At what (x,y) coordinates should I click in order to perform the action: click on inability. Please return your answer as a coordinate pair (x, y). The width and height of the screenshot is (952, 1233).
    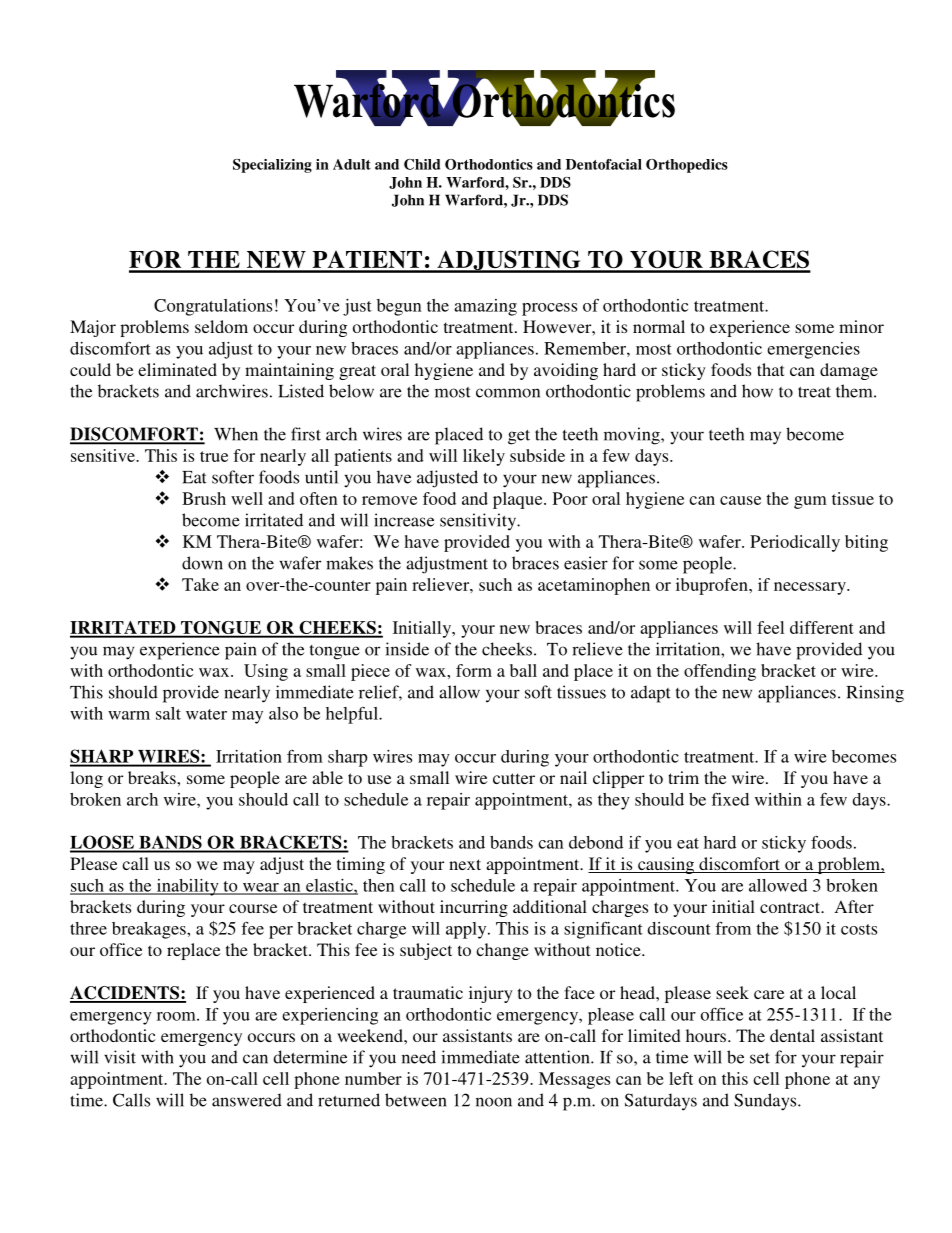
    Looking at the image, I should click on (187, 887).
